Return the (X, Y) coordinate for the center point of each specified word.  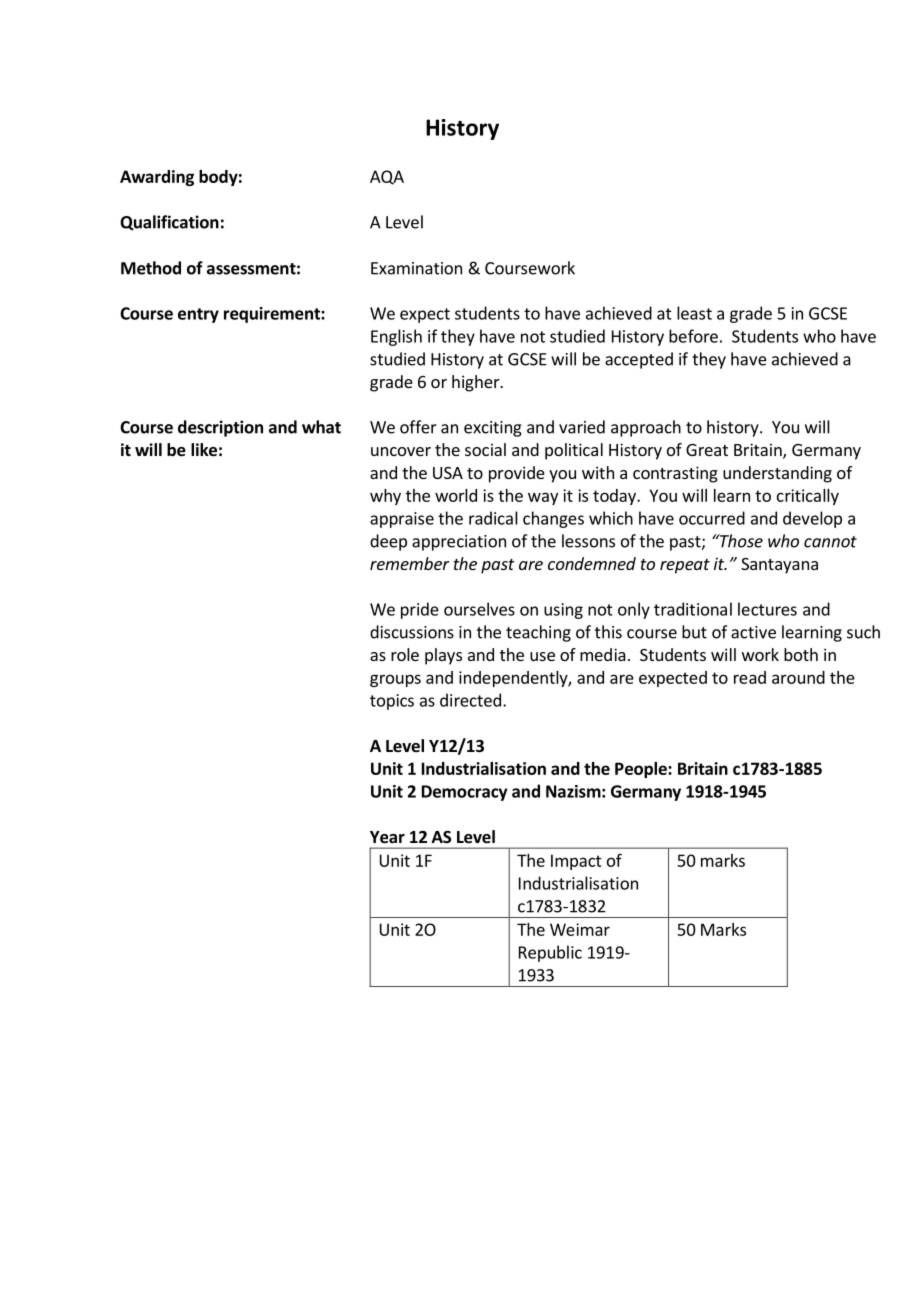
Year (387, 837)
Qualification (169, 223)
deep (388, 542)
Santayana (779, 566)
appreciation (459, 543)
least (694, 313)
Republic (550, 953)
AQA (387, 177)
